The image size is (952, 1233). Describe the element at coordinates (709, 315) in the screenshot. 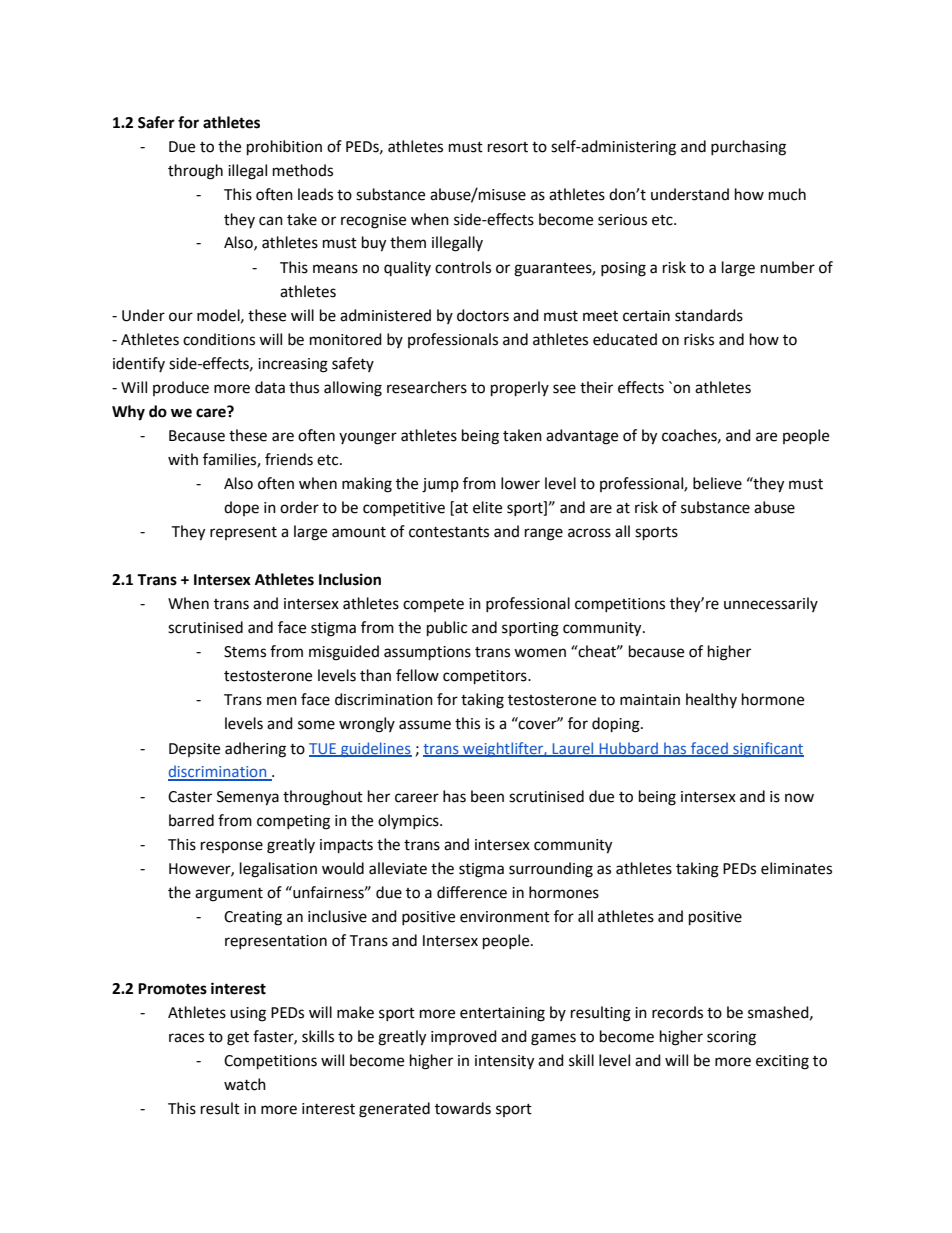

I see `standards` at that location.
